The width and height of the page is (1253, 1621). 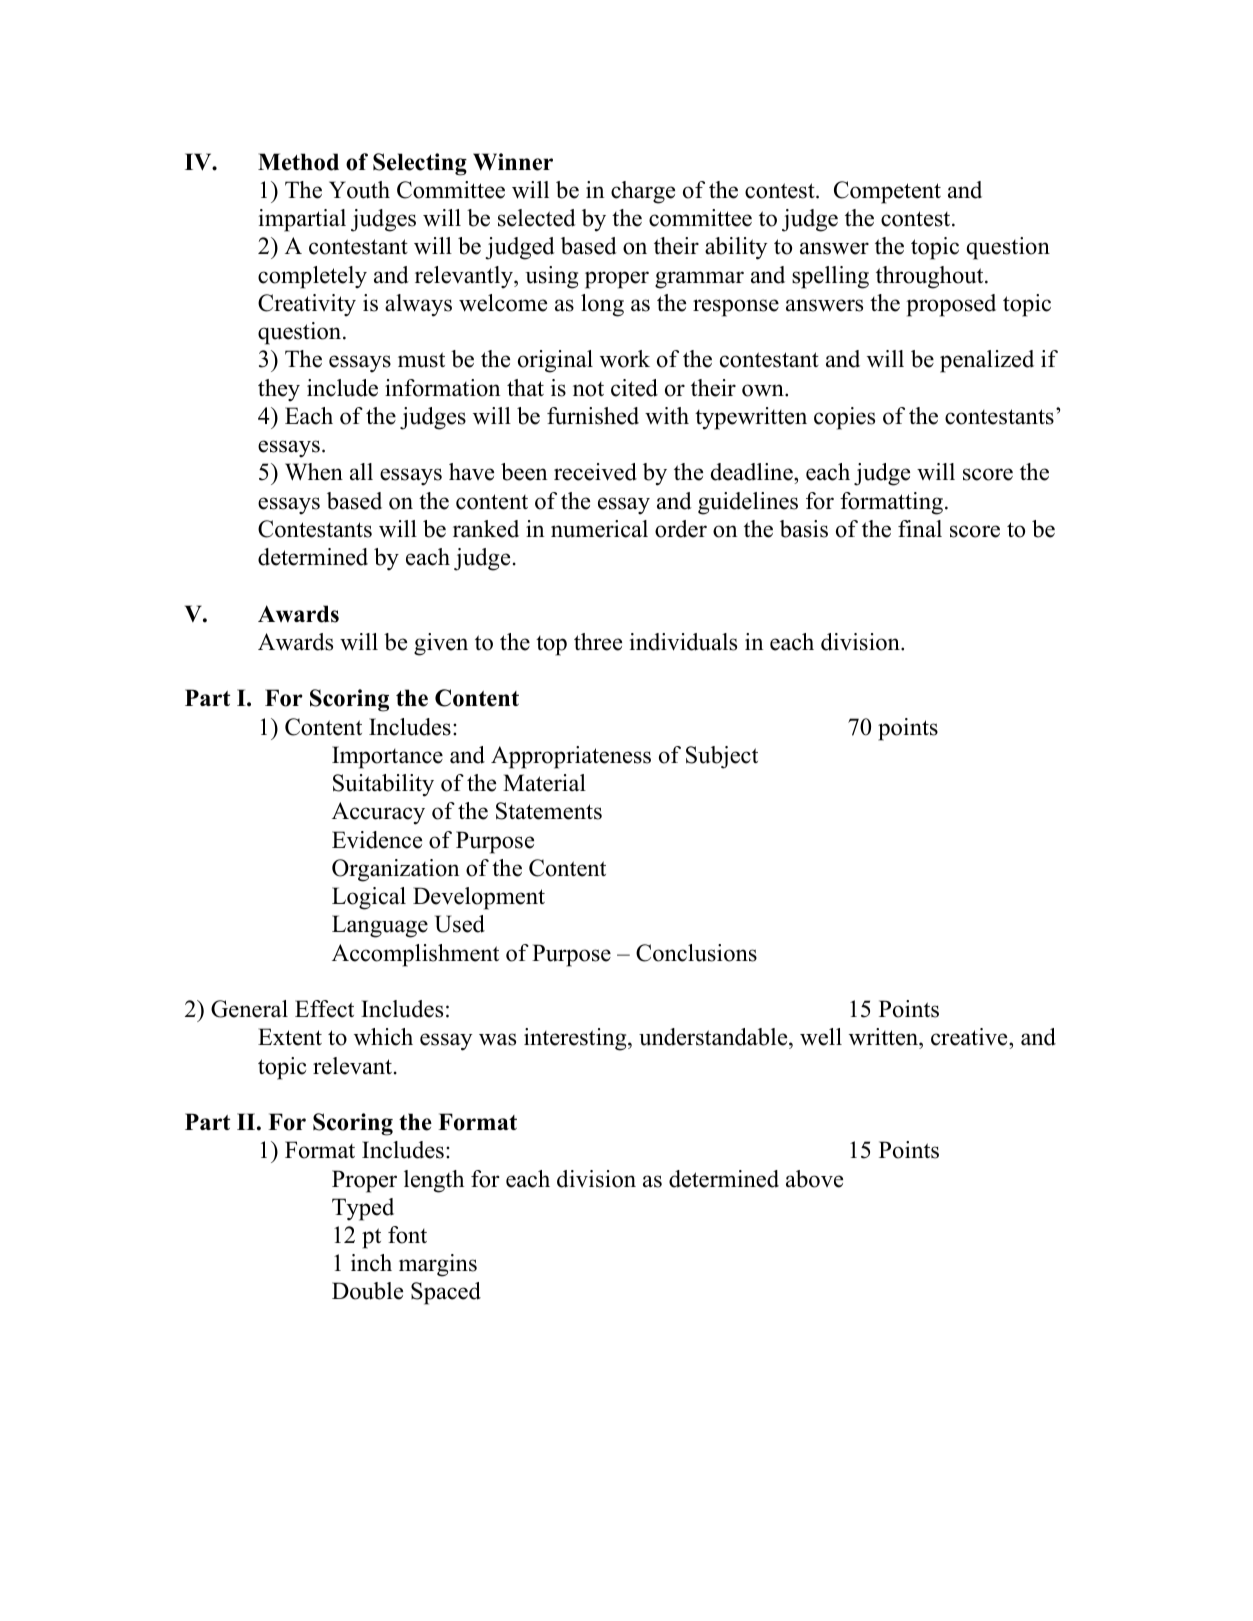 What do you see at coordinates (887, 192) in the page?
I see `Competent` at bounding box center [887, 192].
